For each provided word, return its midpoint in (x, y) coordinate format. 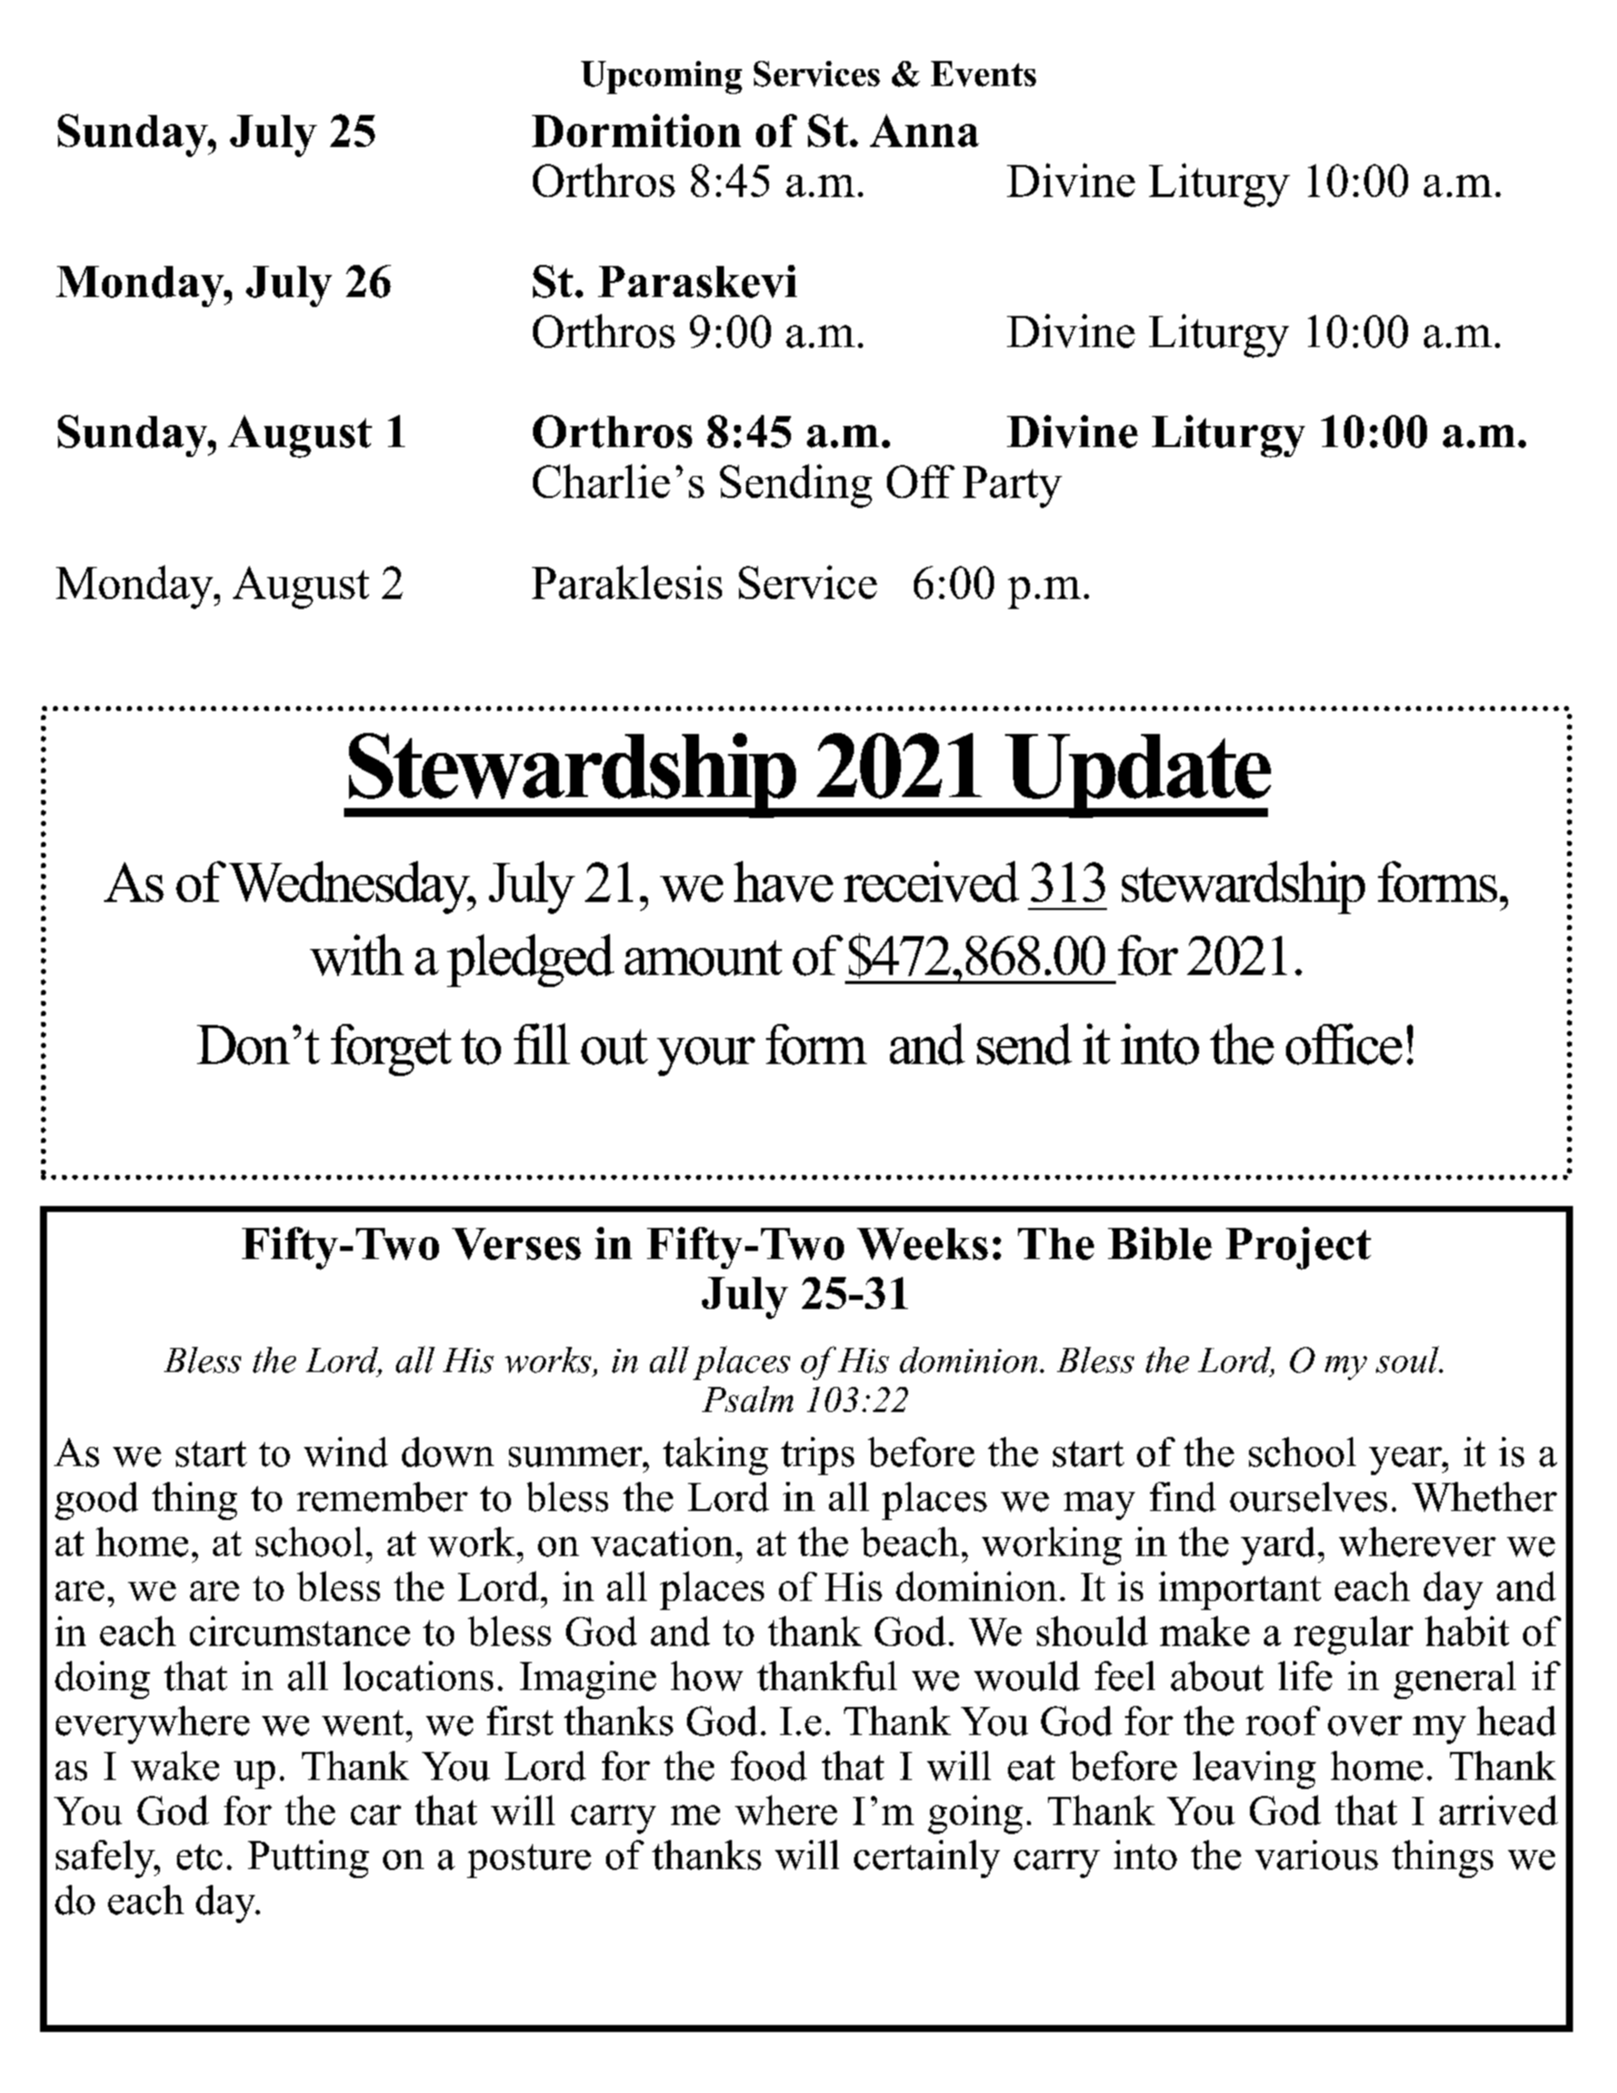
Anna (924, 130)
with (357, 955)
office (1344, 1044)
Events (983, 74)
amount (703, 958)
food (769, 1766)
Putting (308, 1859)
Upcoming (661, 77)
